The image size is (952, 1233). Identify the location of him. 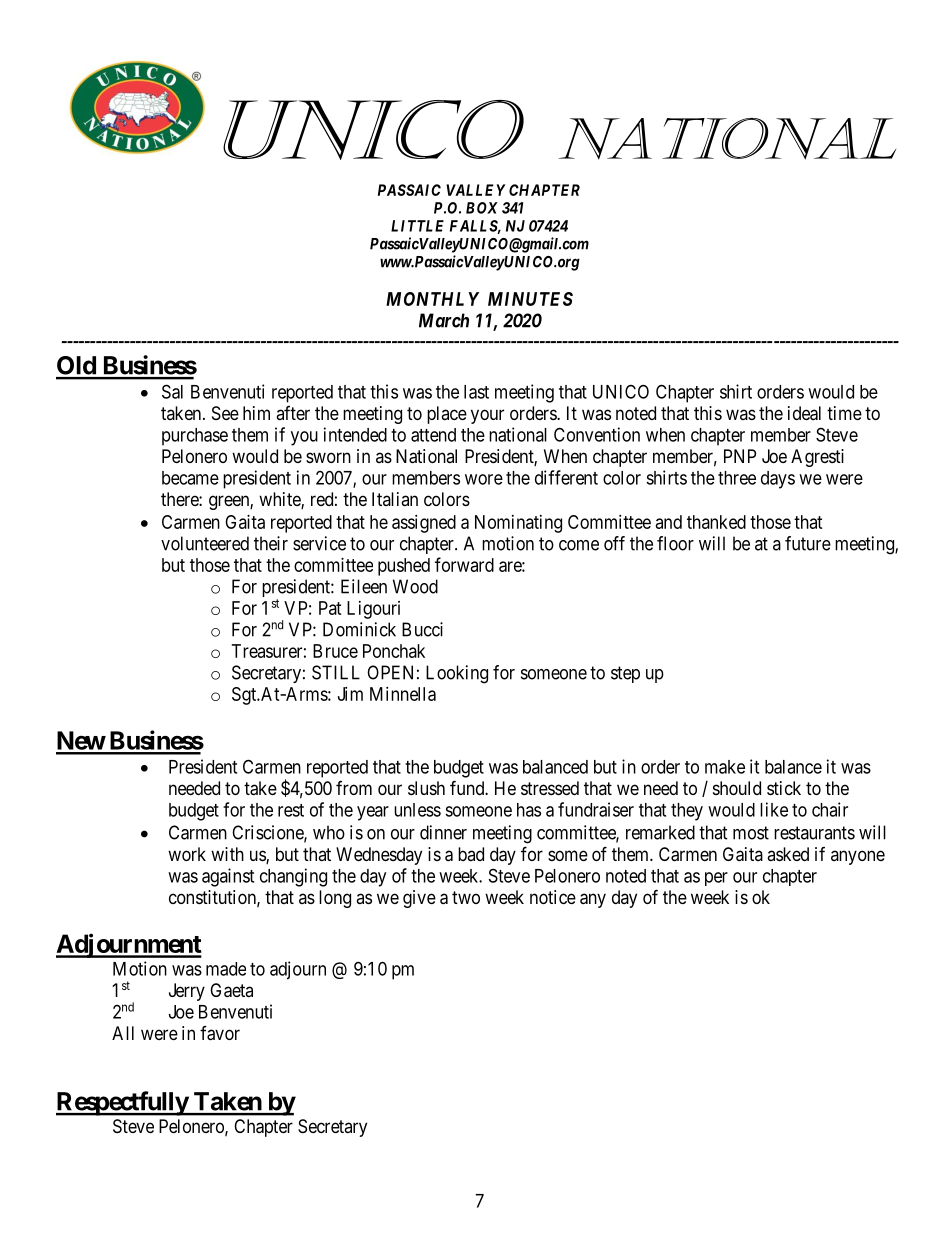
(256, 413).
